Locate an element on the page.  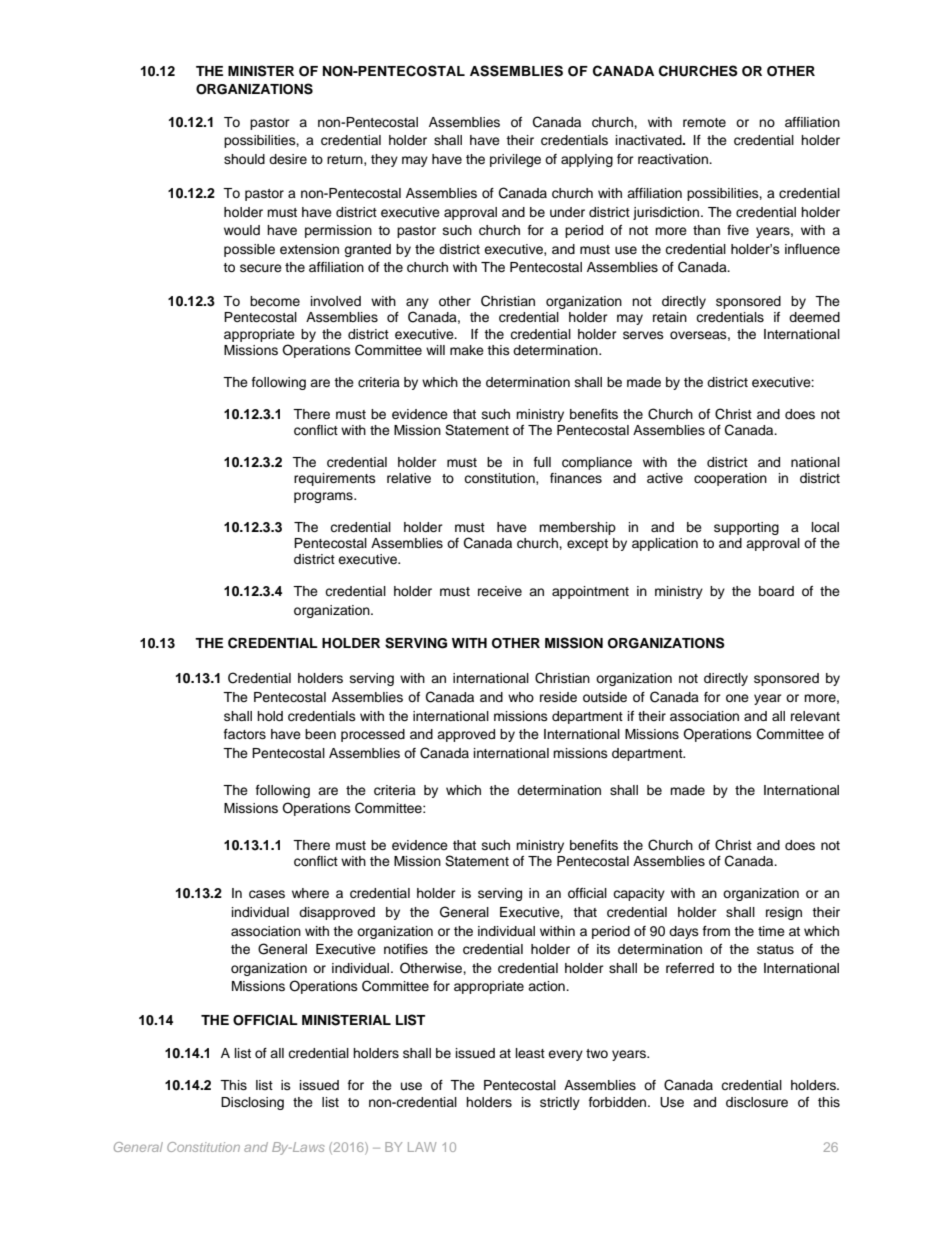
Disclosing is located at coordinates (252, 1103).
